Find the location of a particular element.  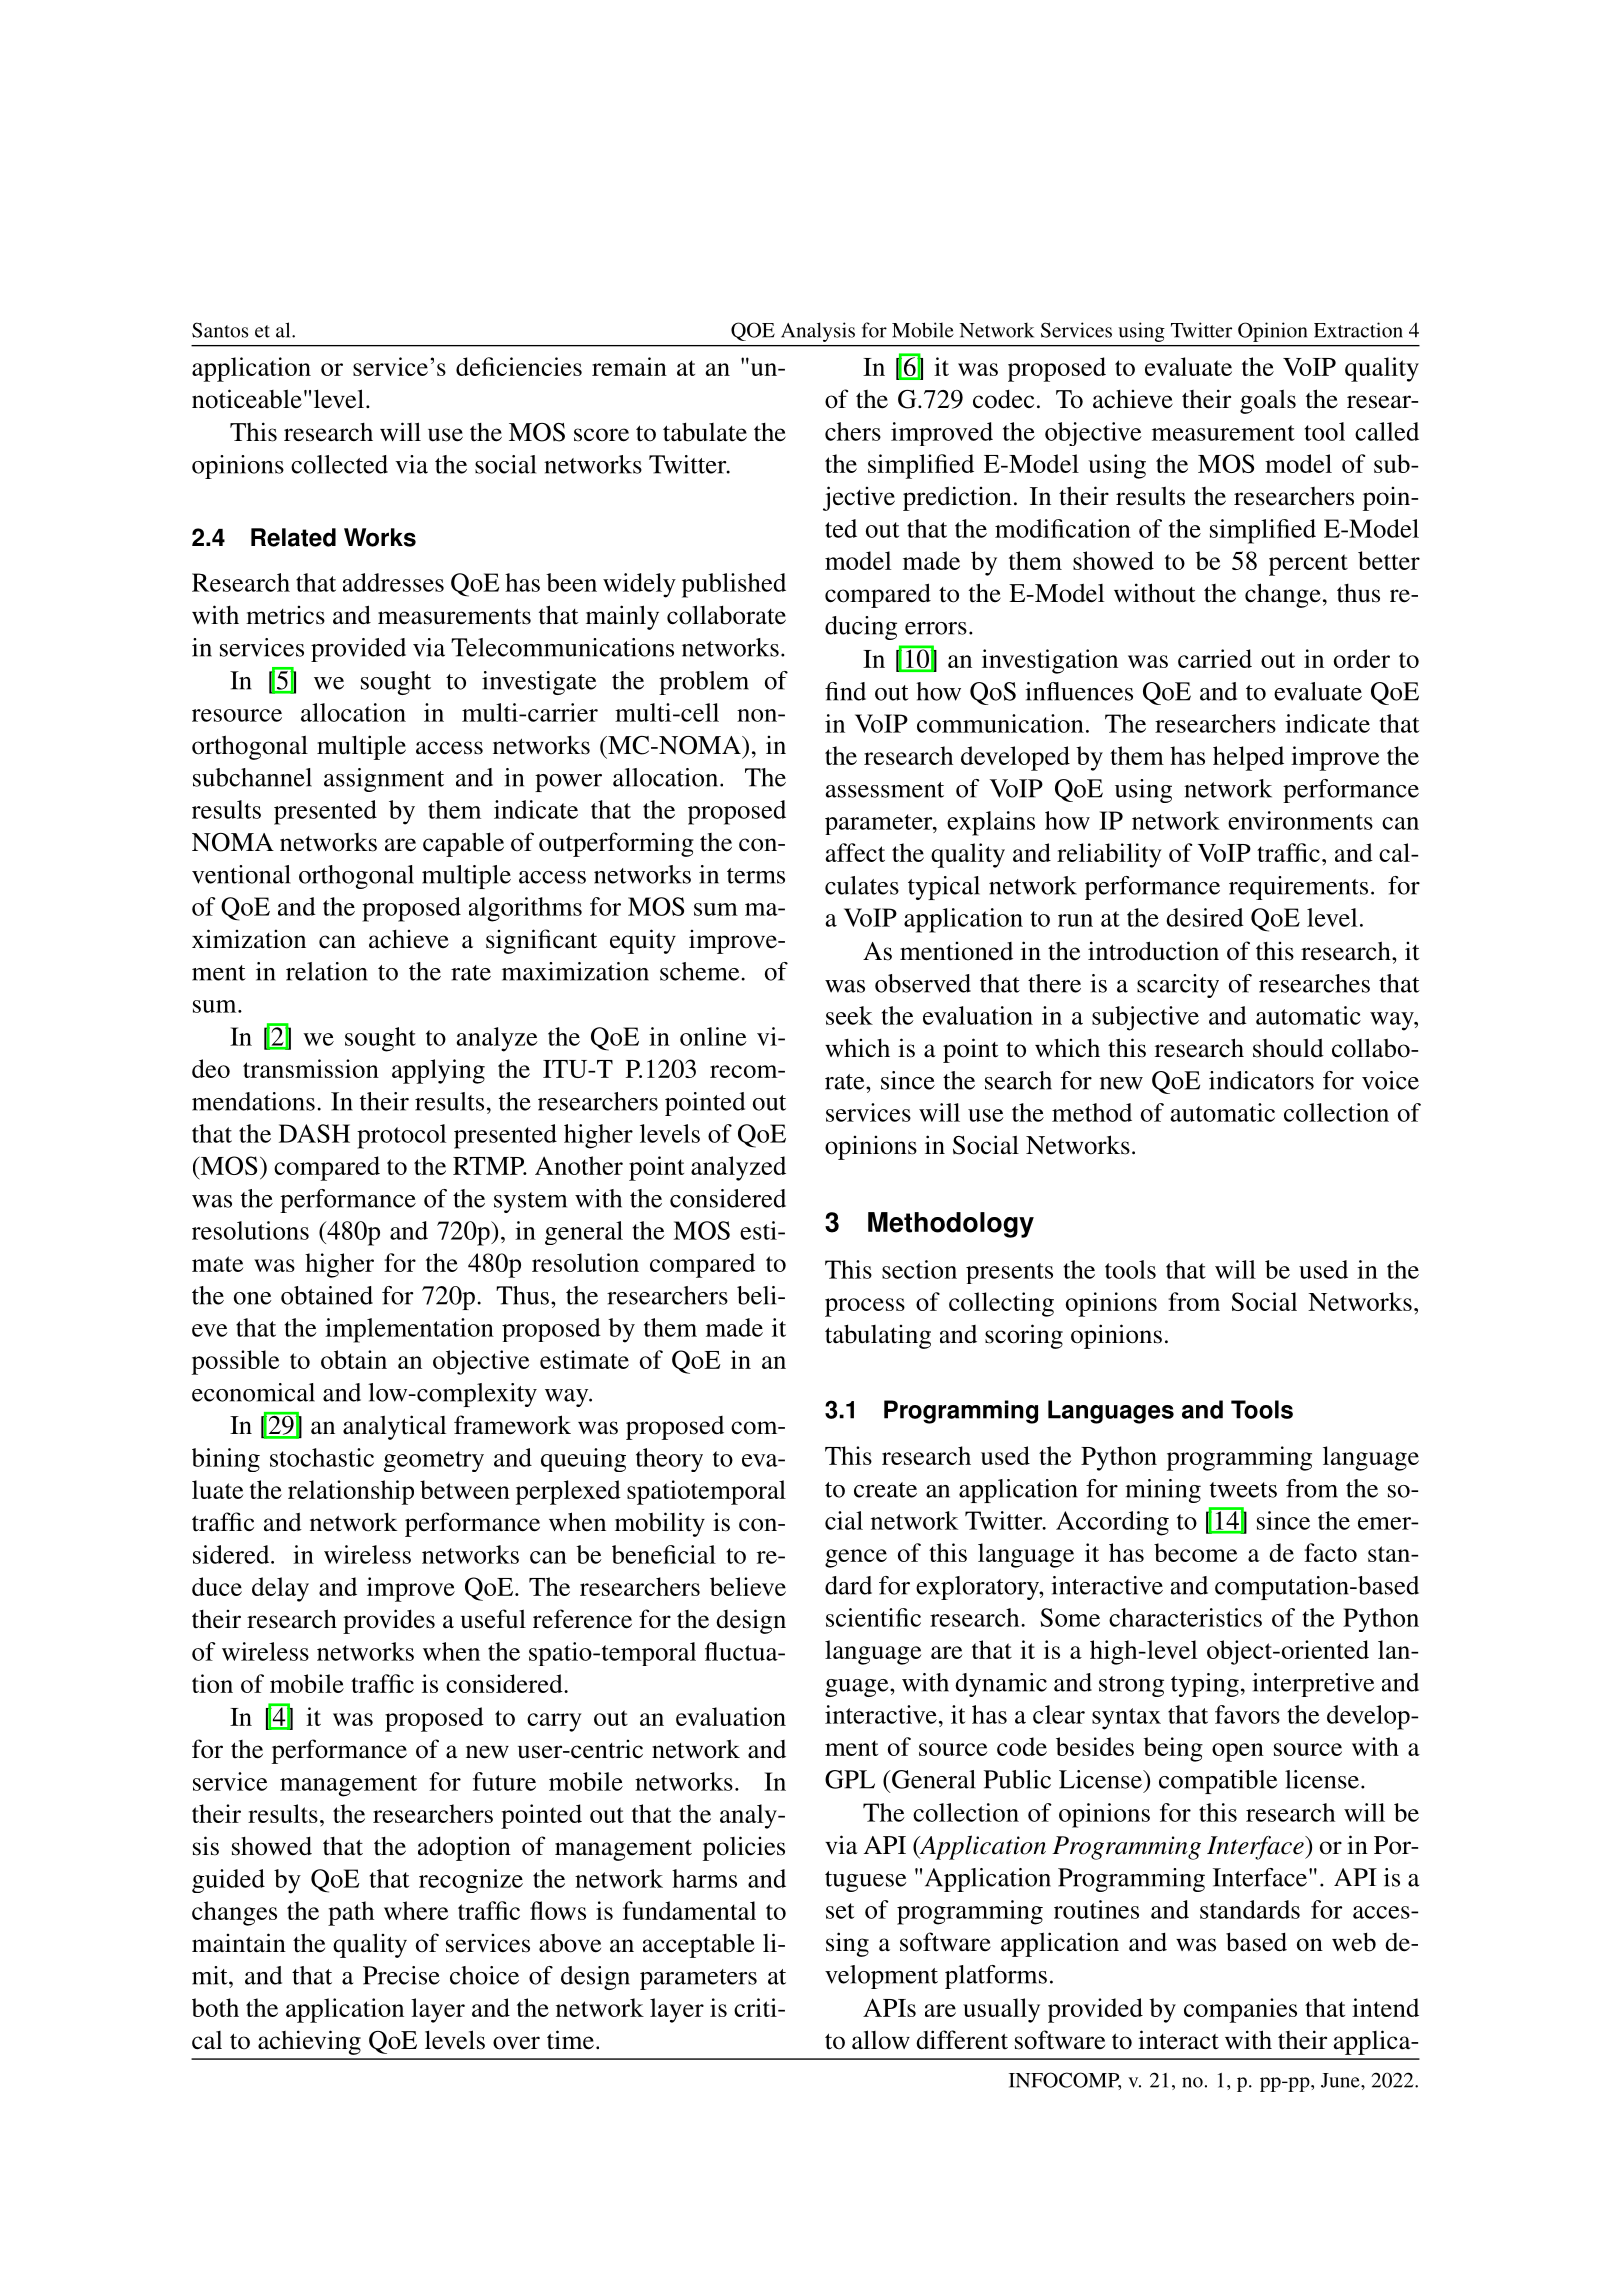

companies is located at coordinates (1240, 2010).
